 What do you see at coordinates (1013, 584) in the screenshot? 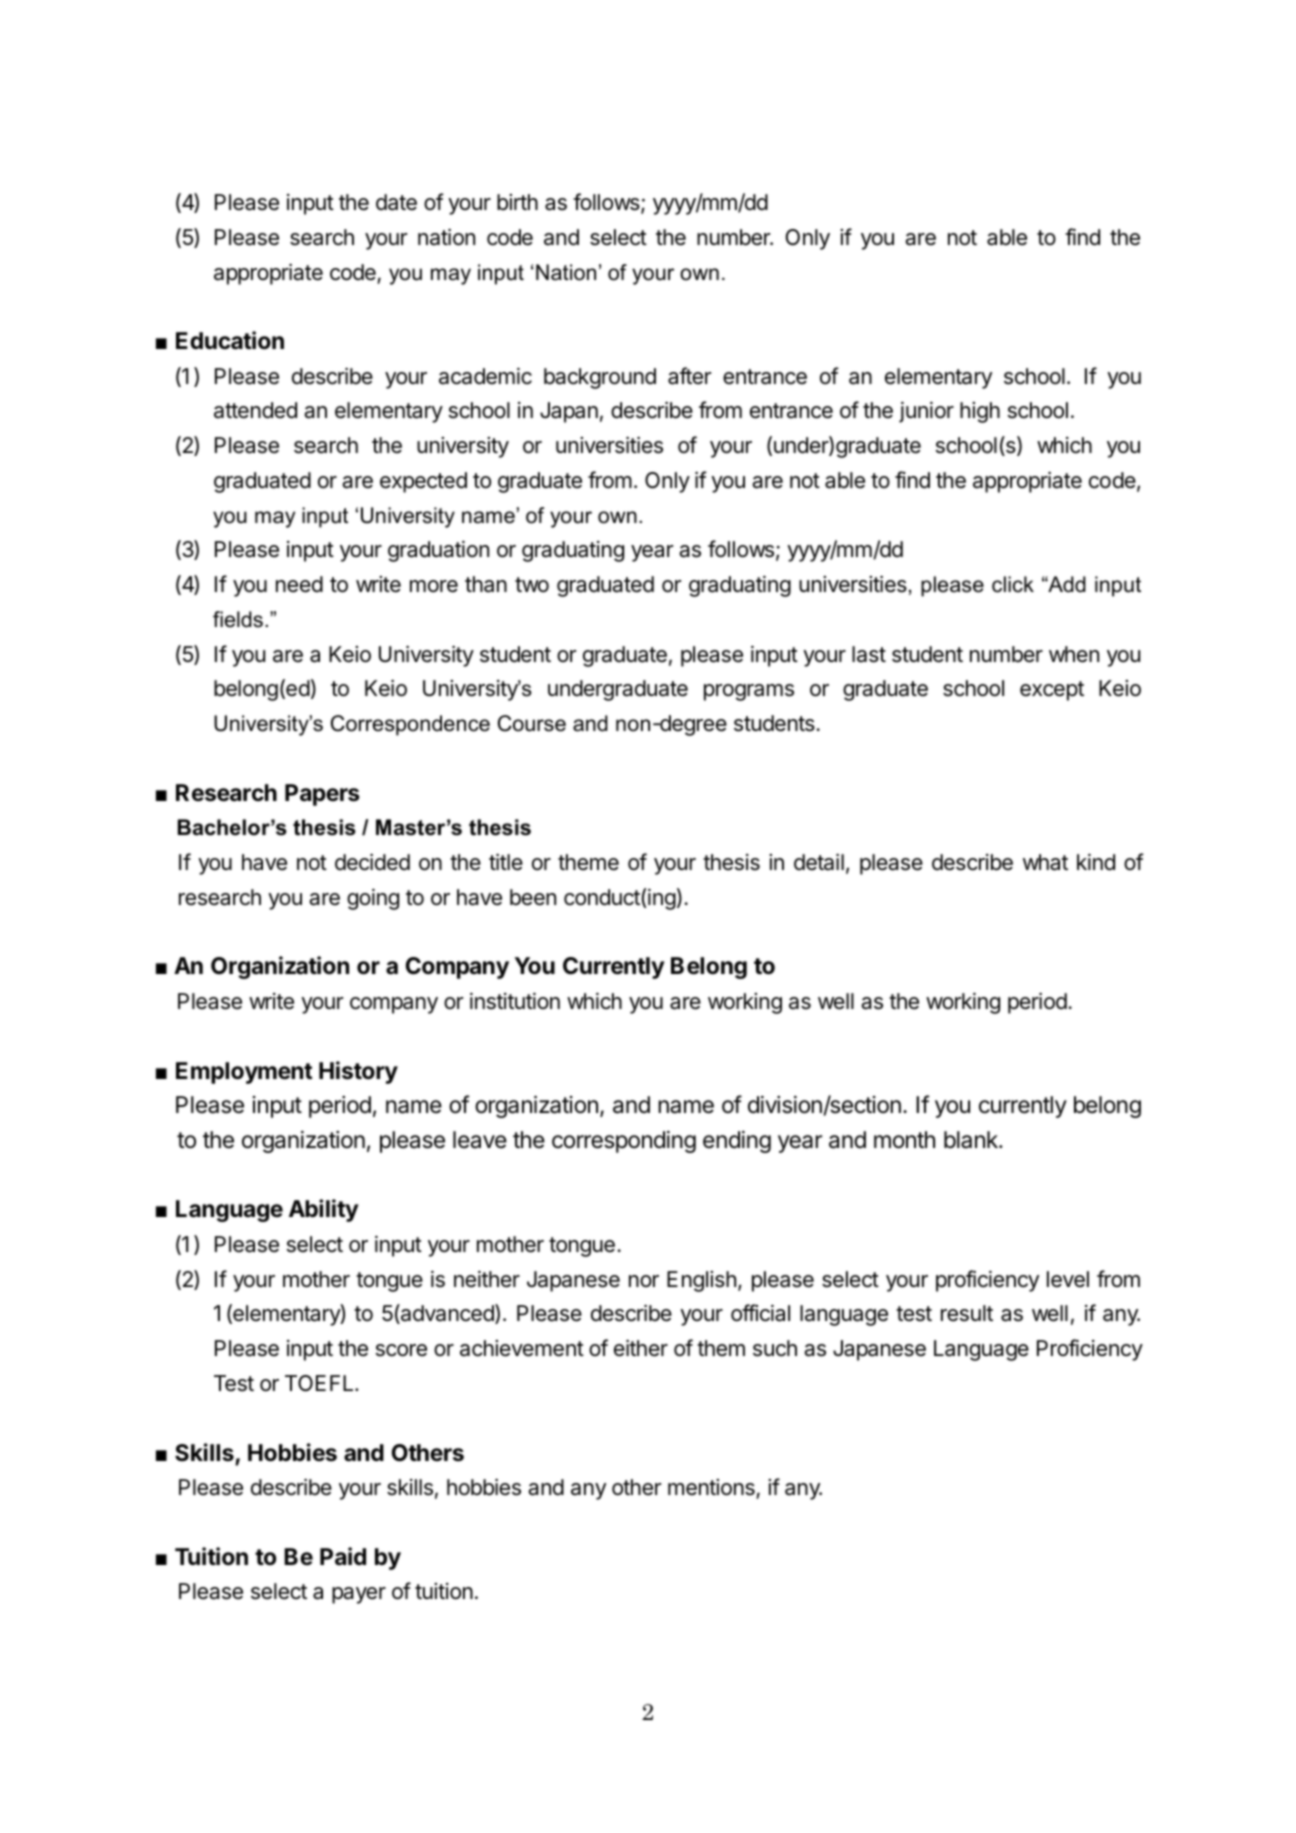
I see `click` at bounding box center [1013, 584].
